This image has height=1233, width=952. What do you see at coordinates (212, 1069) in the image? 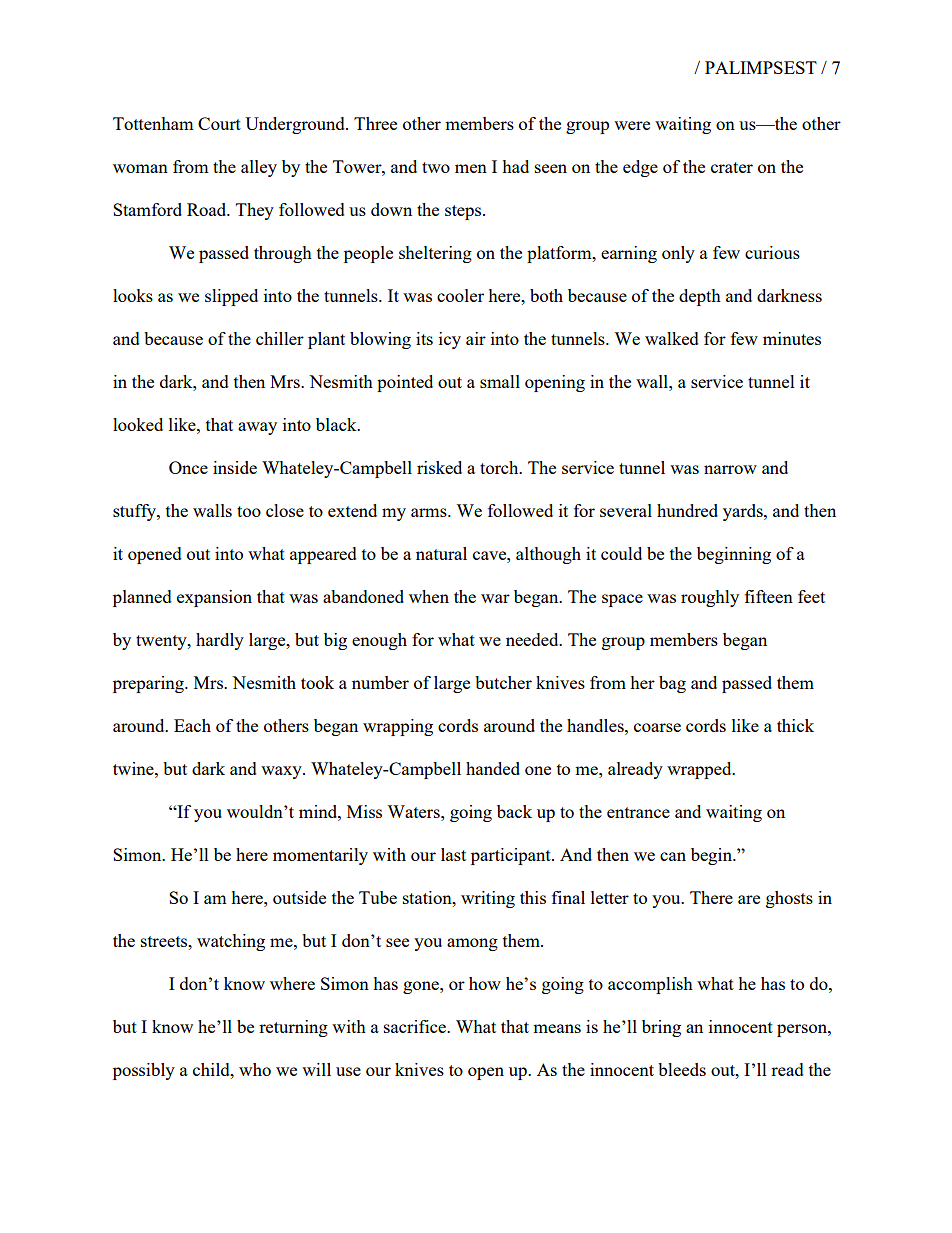
I see `child` at bounding box center [212, 1069].
